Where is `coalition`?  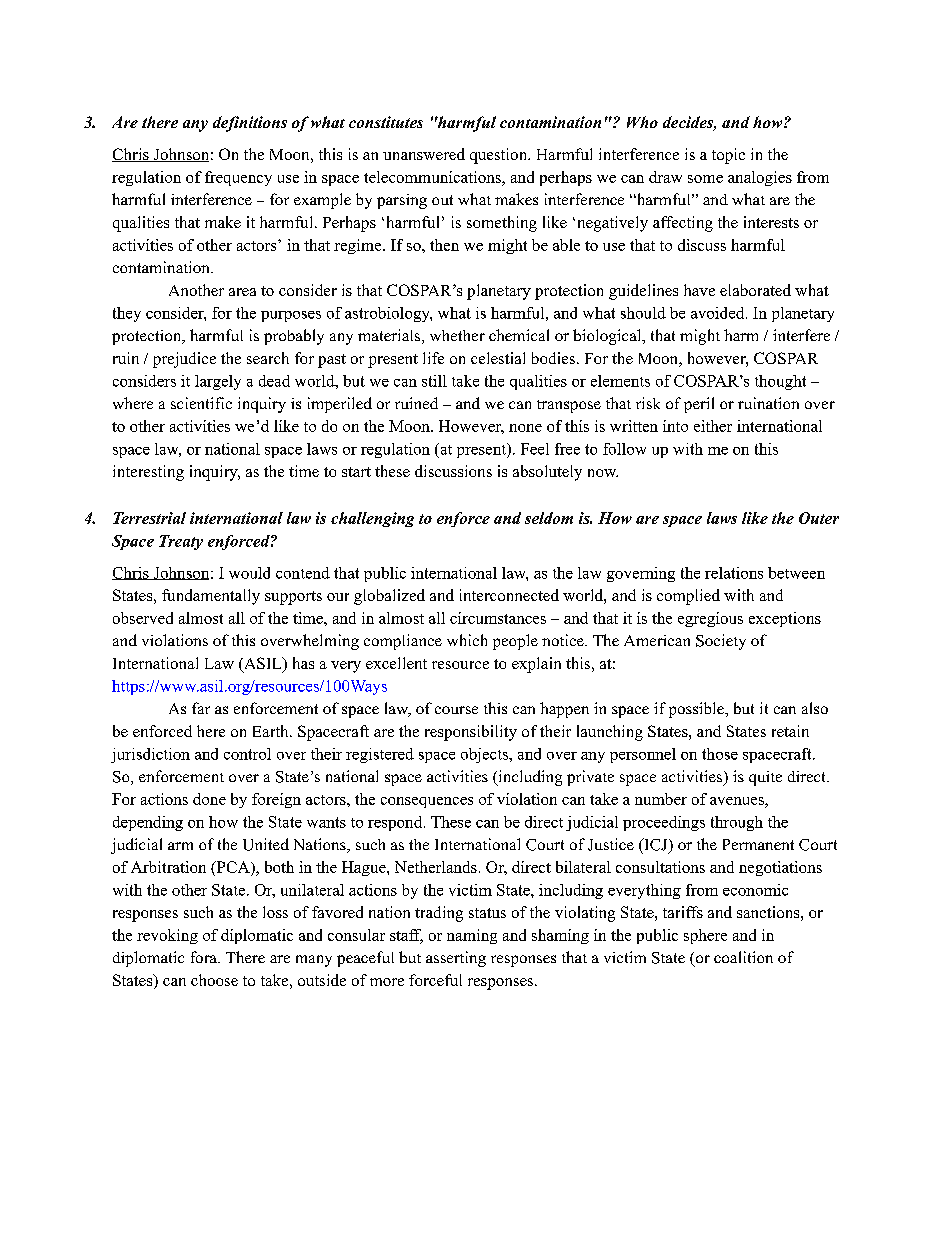 coalition is located at coordinates (743, 957).
